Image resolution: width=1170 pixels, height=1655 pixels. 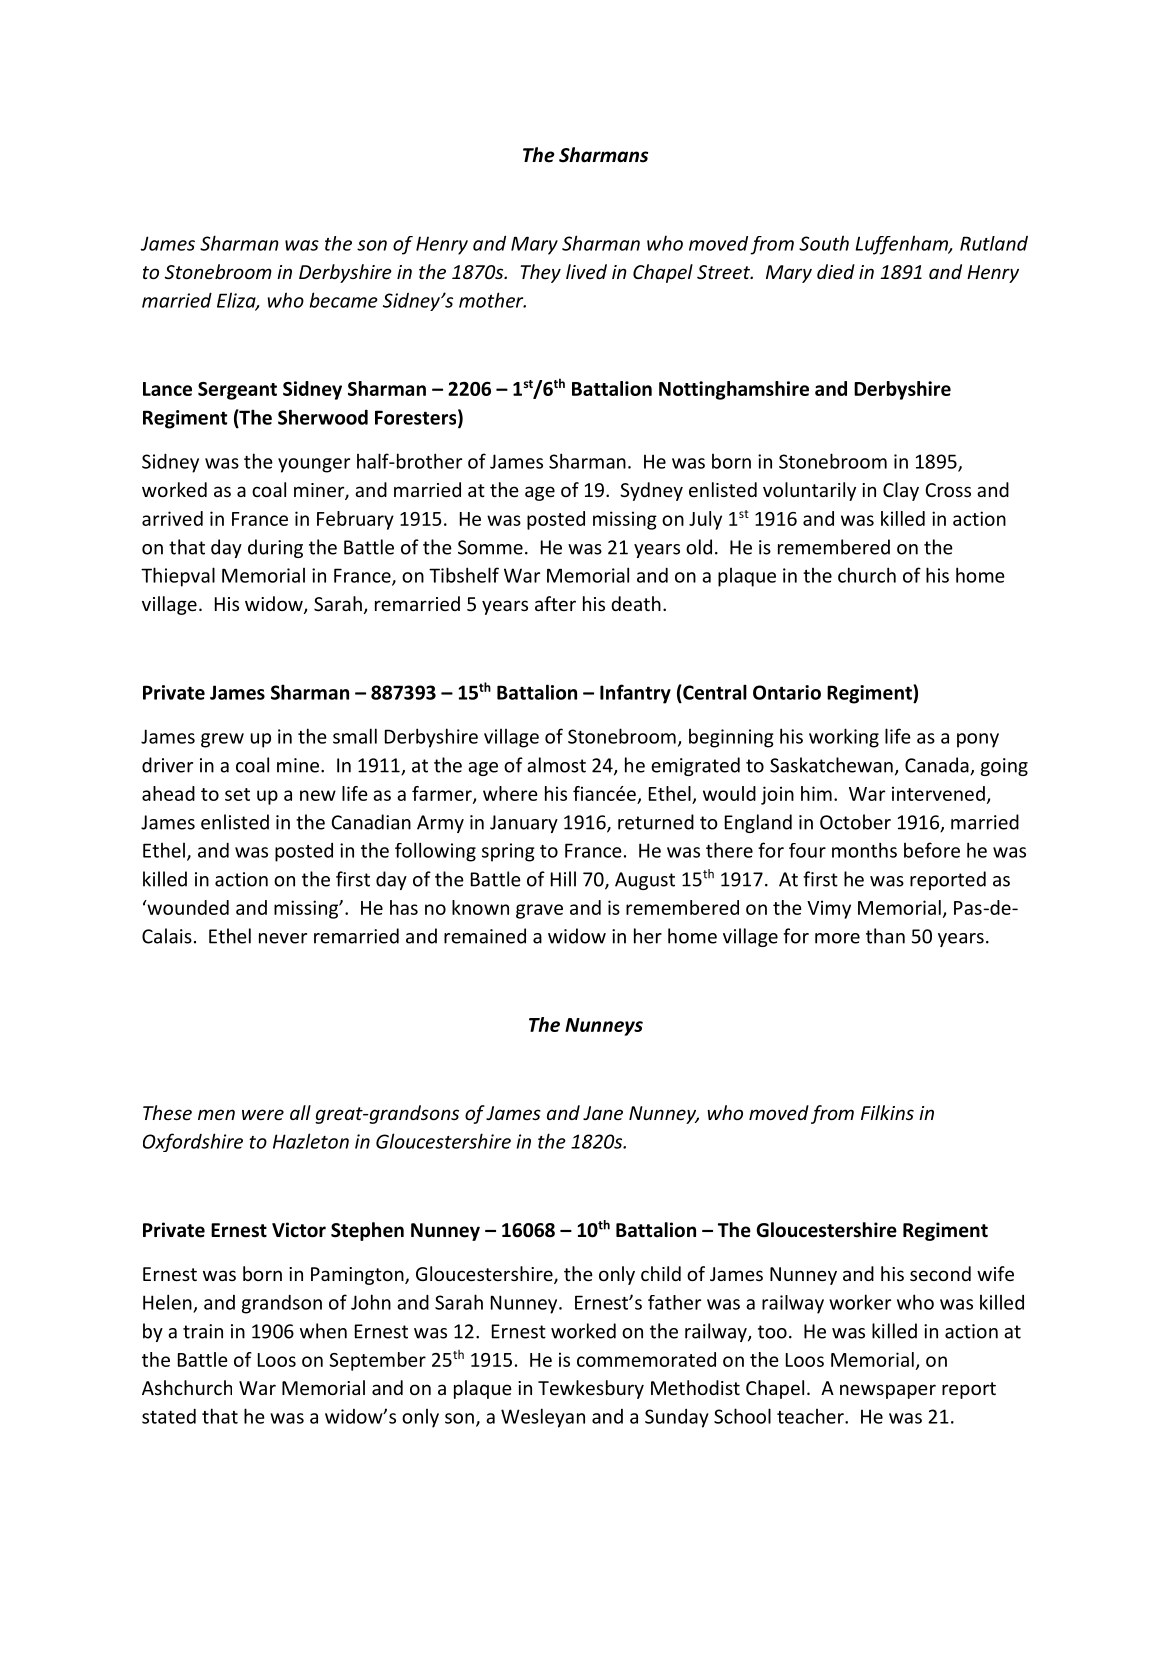 What do you see at coordinates (237, 794) in the document?
I see `set` at bounding box center [237, 794].
